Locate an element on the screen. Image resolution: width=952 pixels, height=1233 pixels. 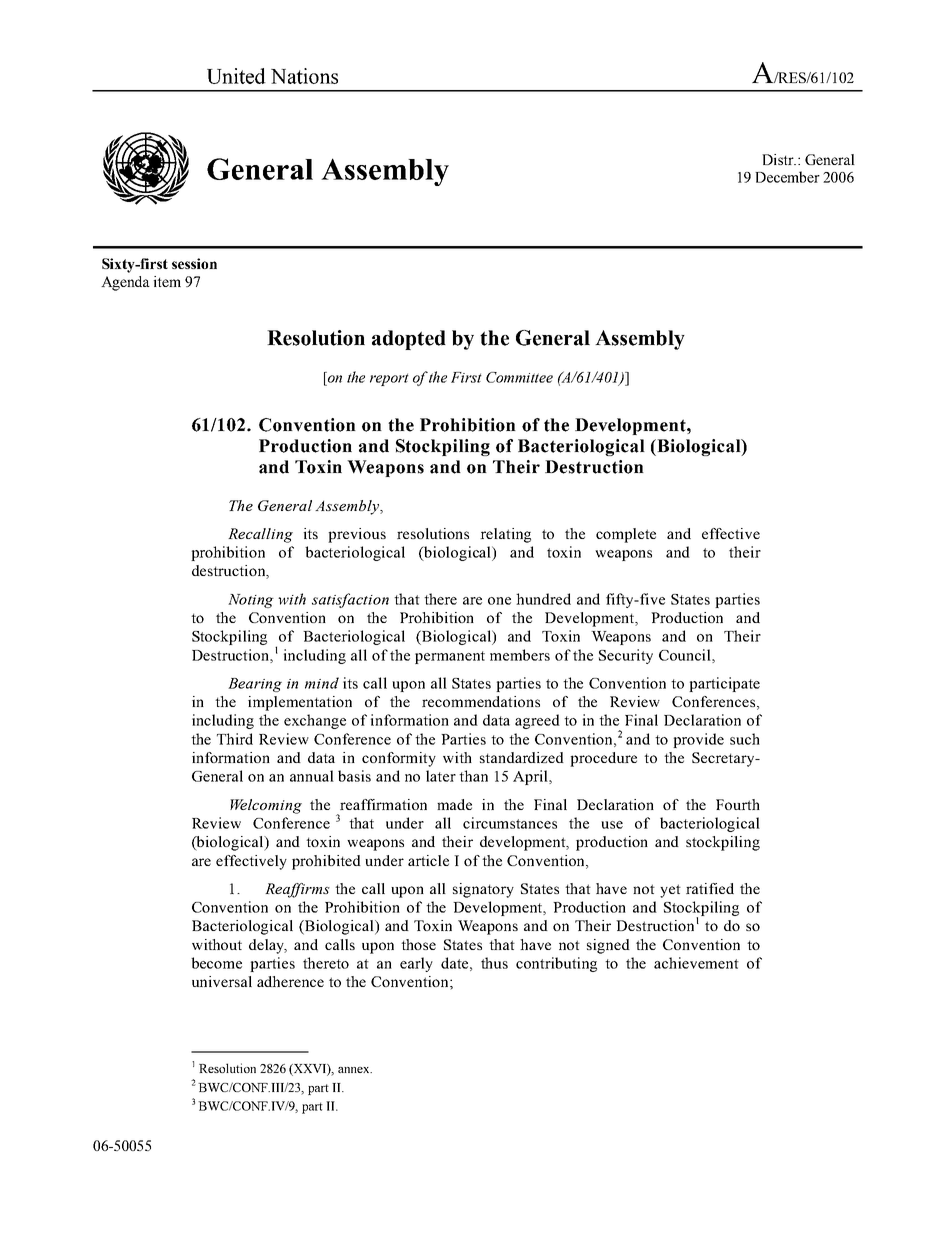
provide is located at coordinates (698, 740).
